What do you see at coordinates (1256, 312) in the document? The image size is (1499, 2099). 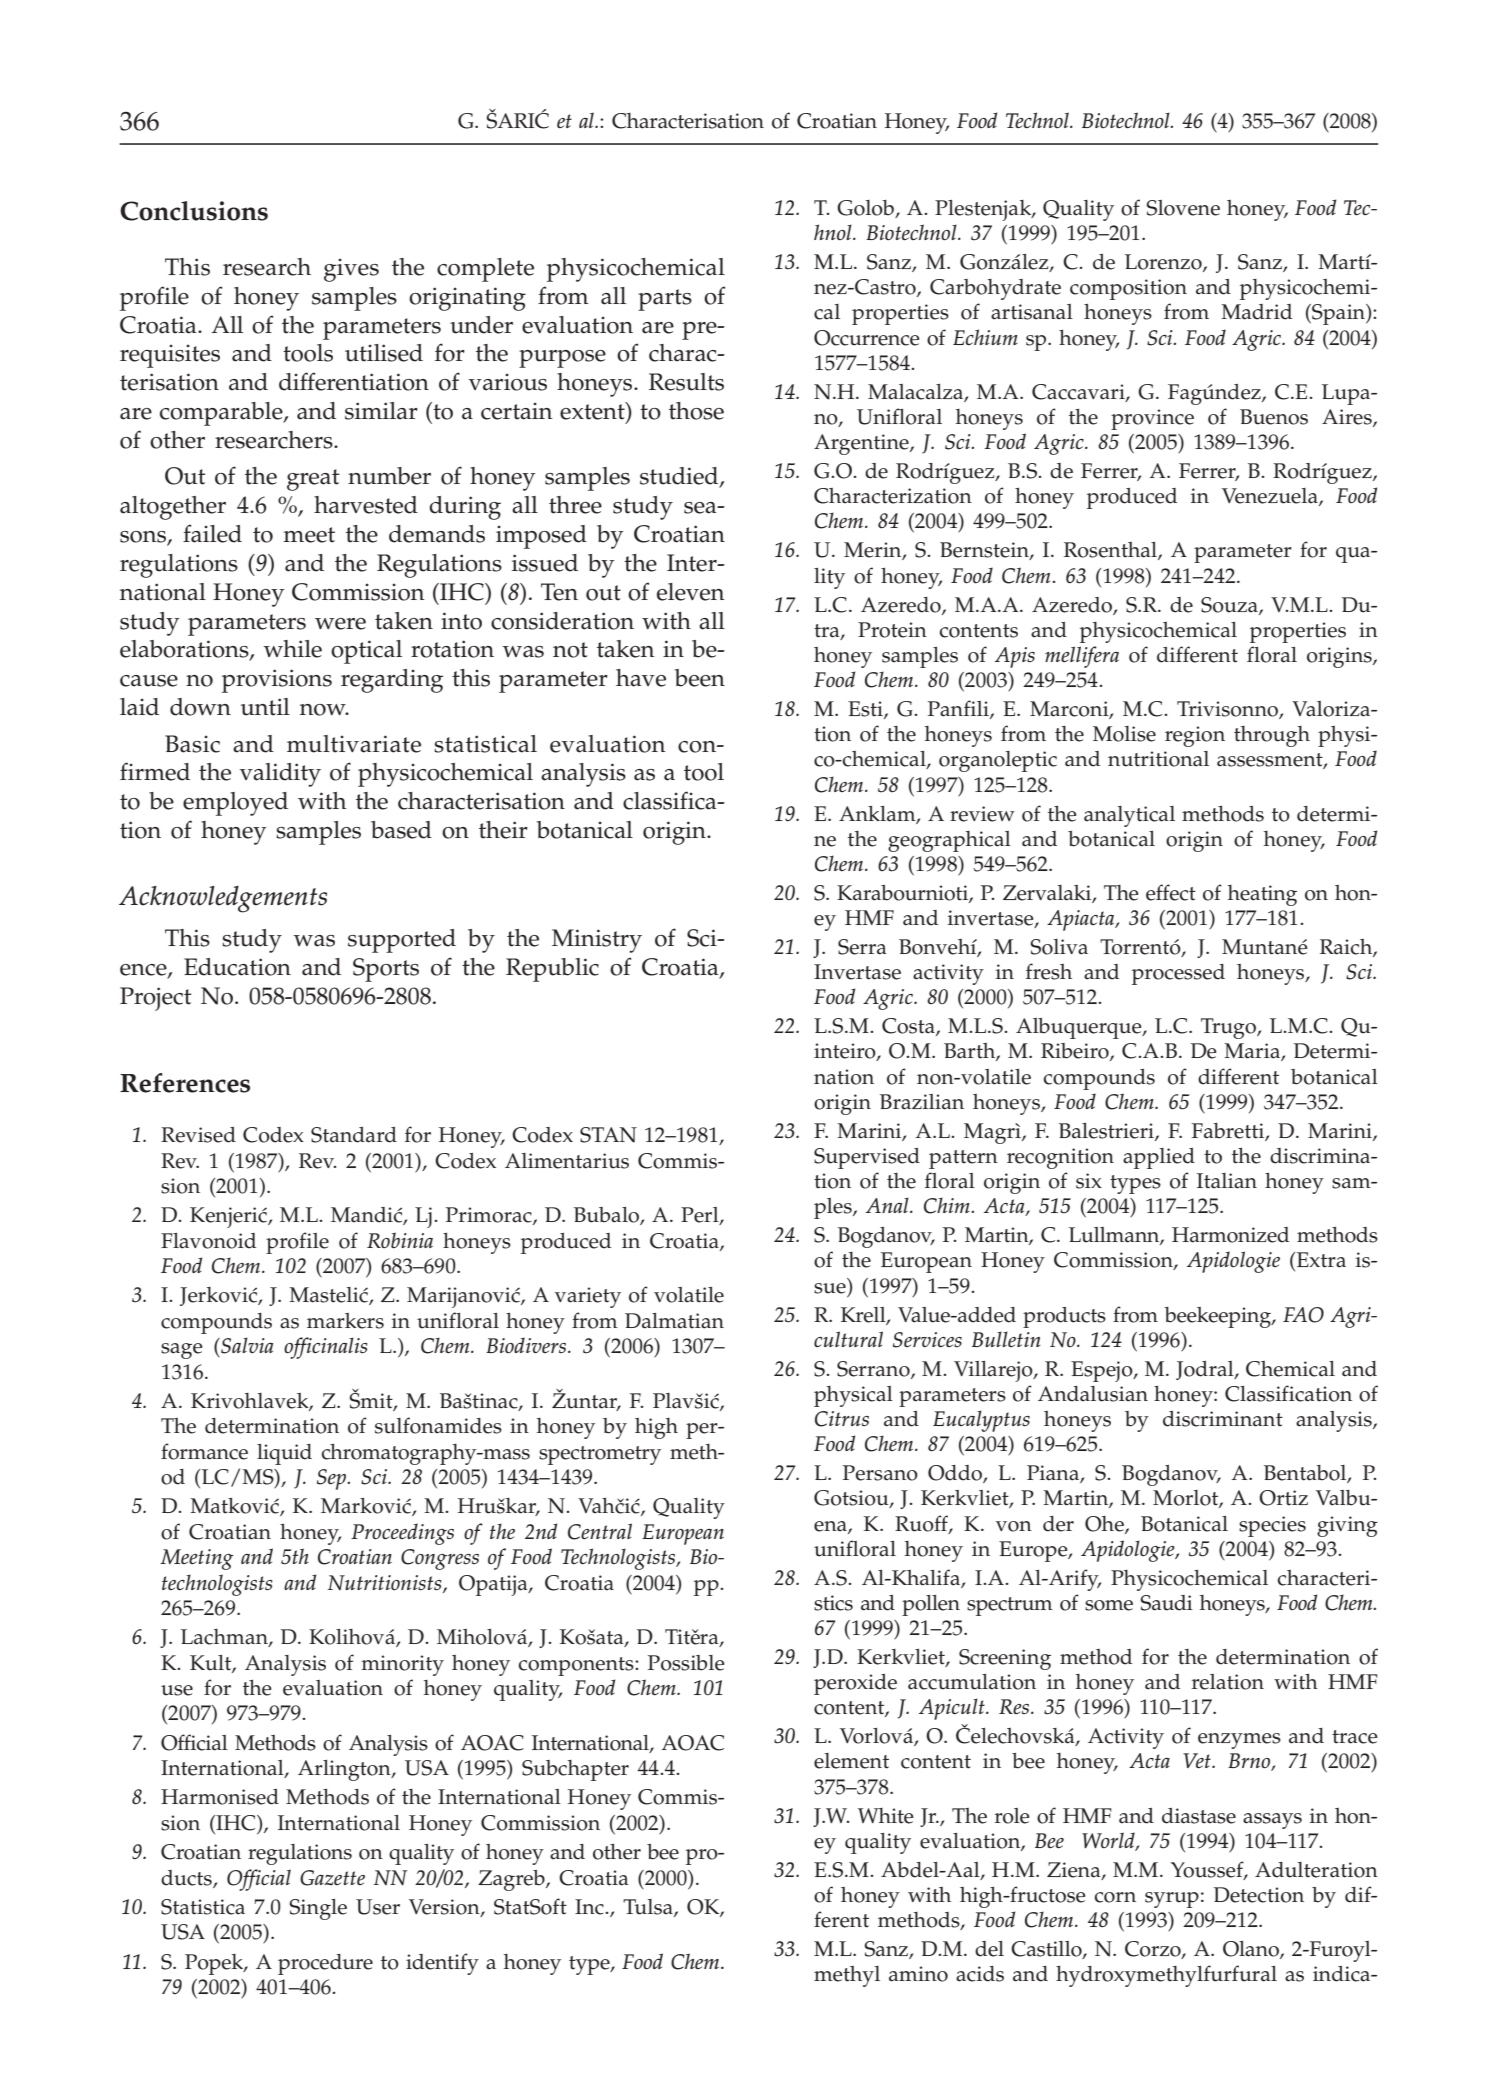 I see `Madrid` at bounding box center [1256, 312].
